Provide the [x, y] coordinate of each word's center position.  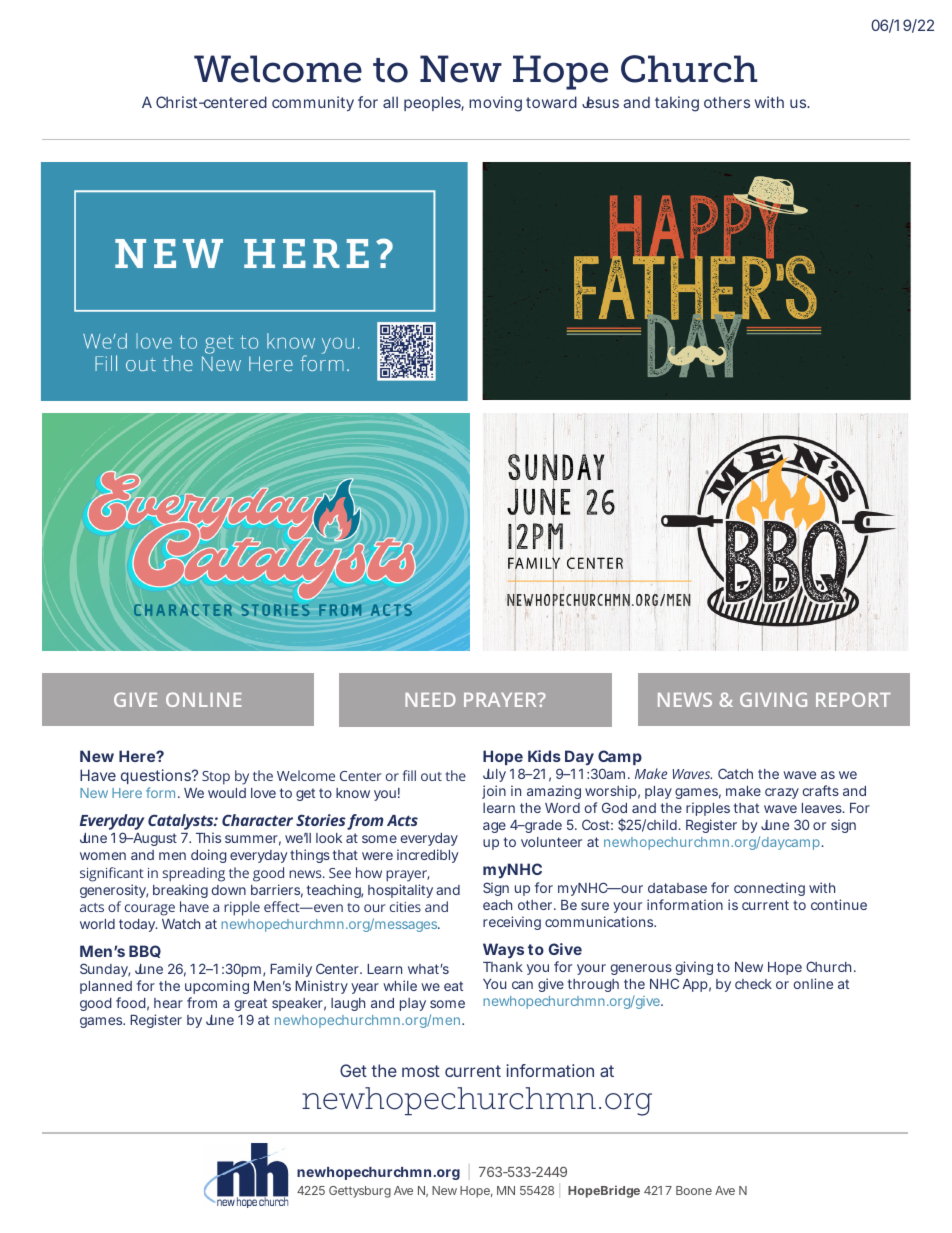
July [494, 775]
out [431, 776]
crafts [821, 790]
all [390, 102]
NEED [430, 700]
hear [168, 1003]
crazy [782, 793]
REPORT [853, 699]
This [208, 837]
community [313, 103]
